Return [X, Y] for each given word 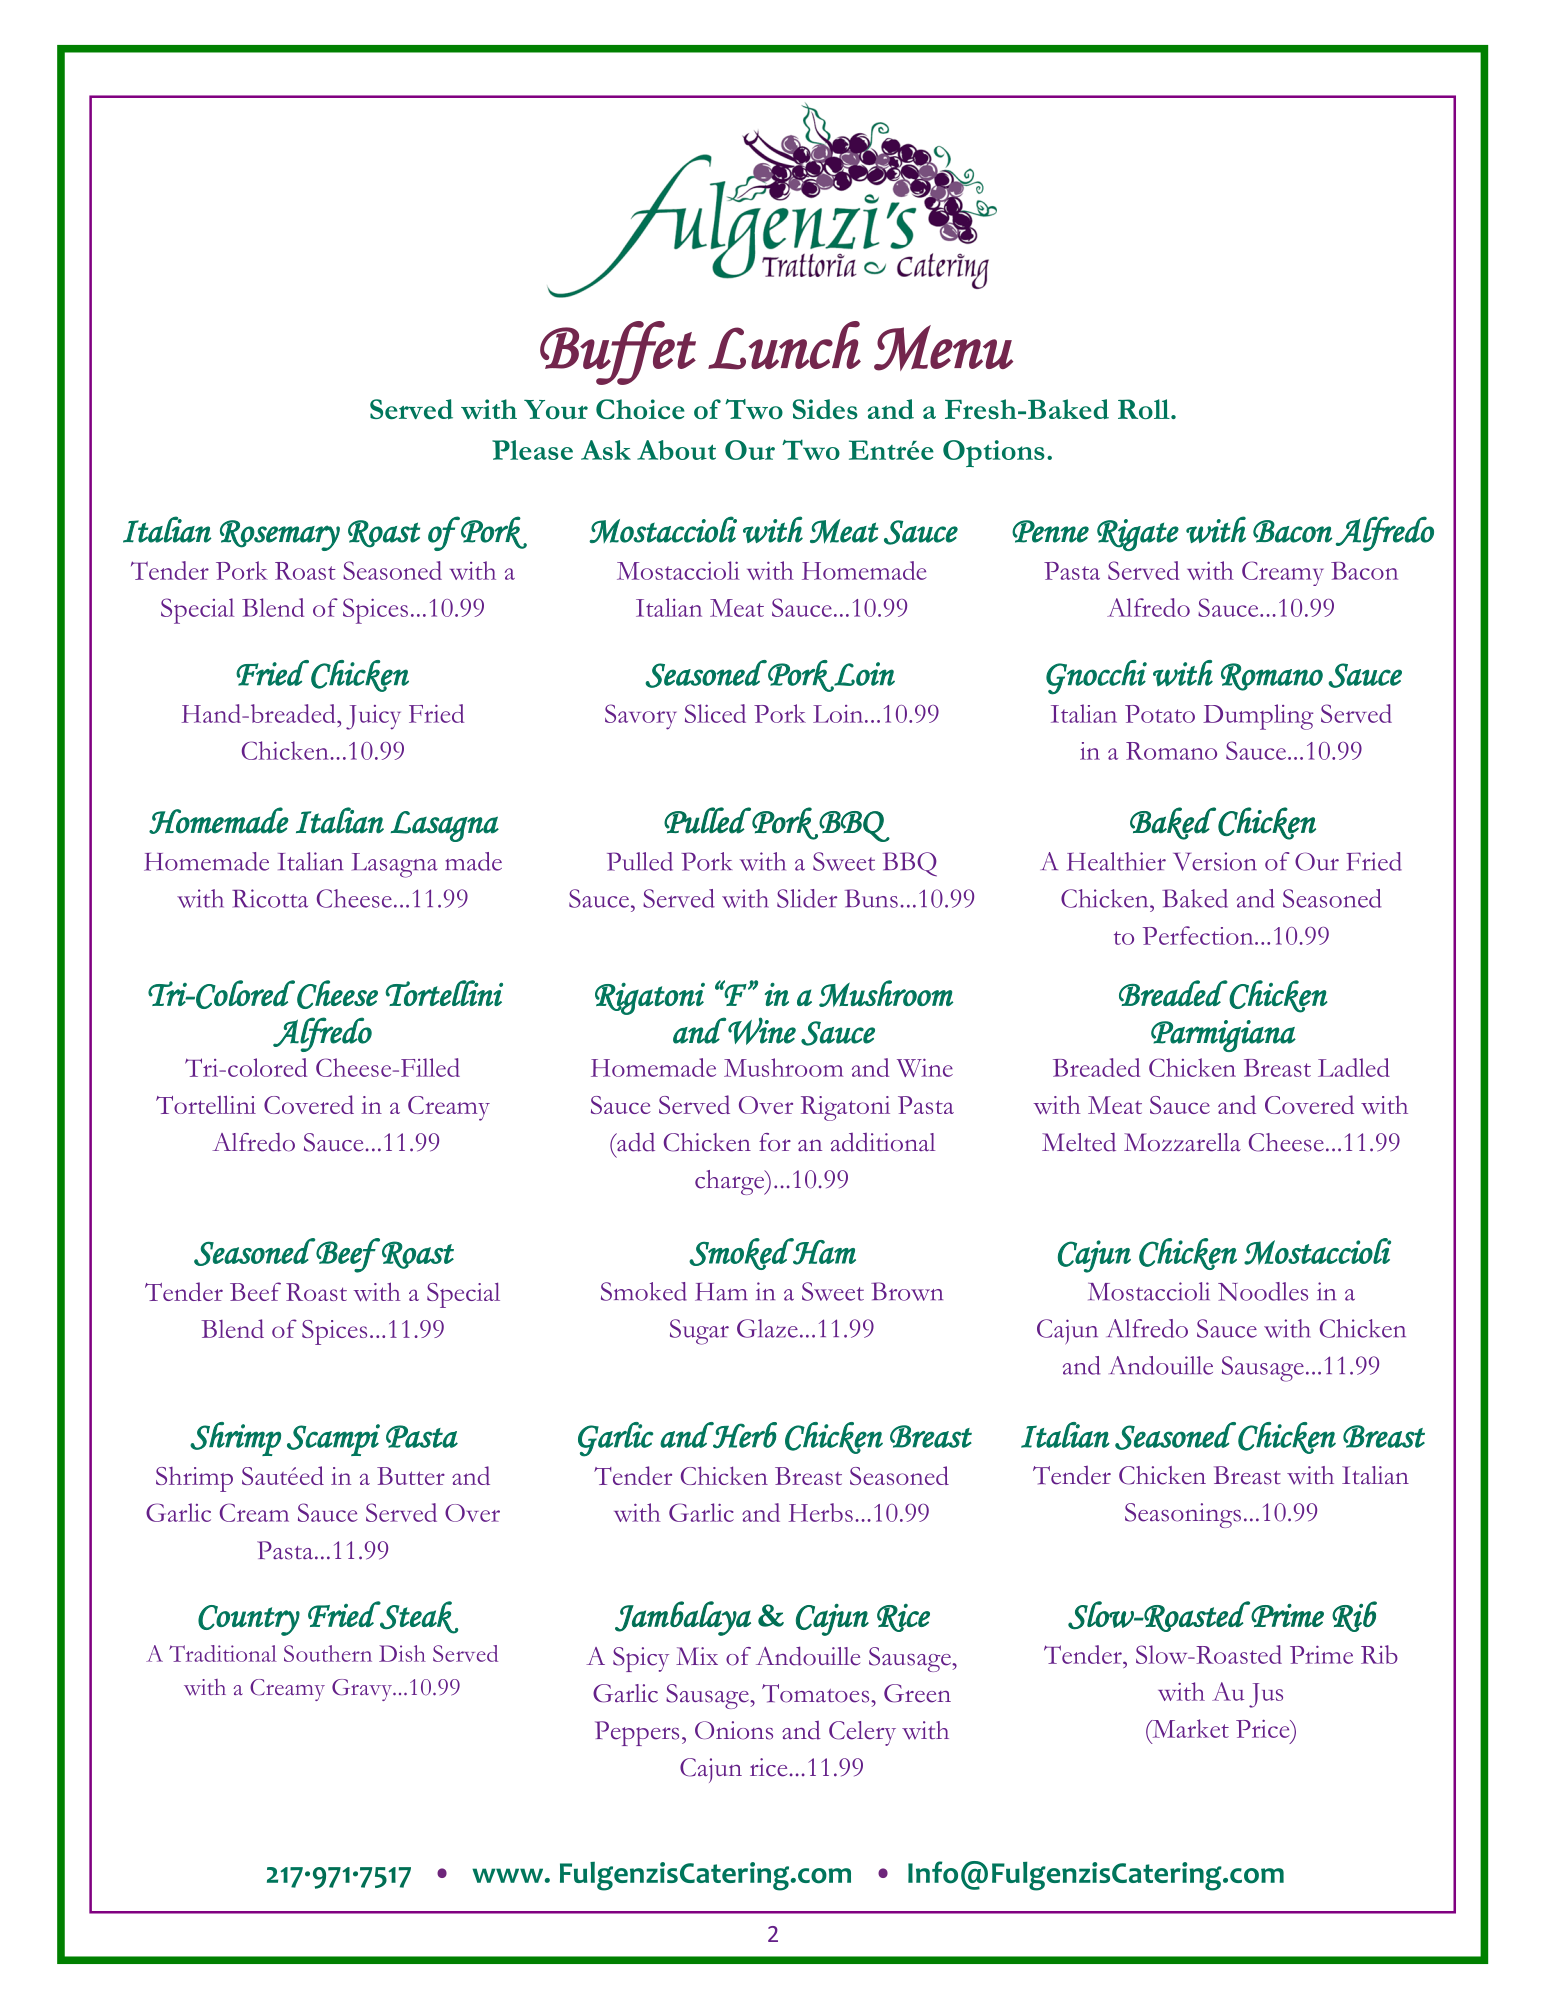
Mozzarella [1182, 1142]
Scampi [333, 1440]
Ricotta [270, 898]
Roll [1145, 409]
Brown [907, 1291]
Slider [807, 898]
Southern [328, 1653]
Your [556, 409]
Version [1215, 861]
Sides [825, 409]
